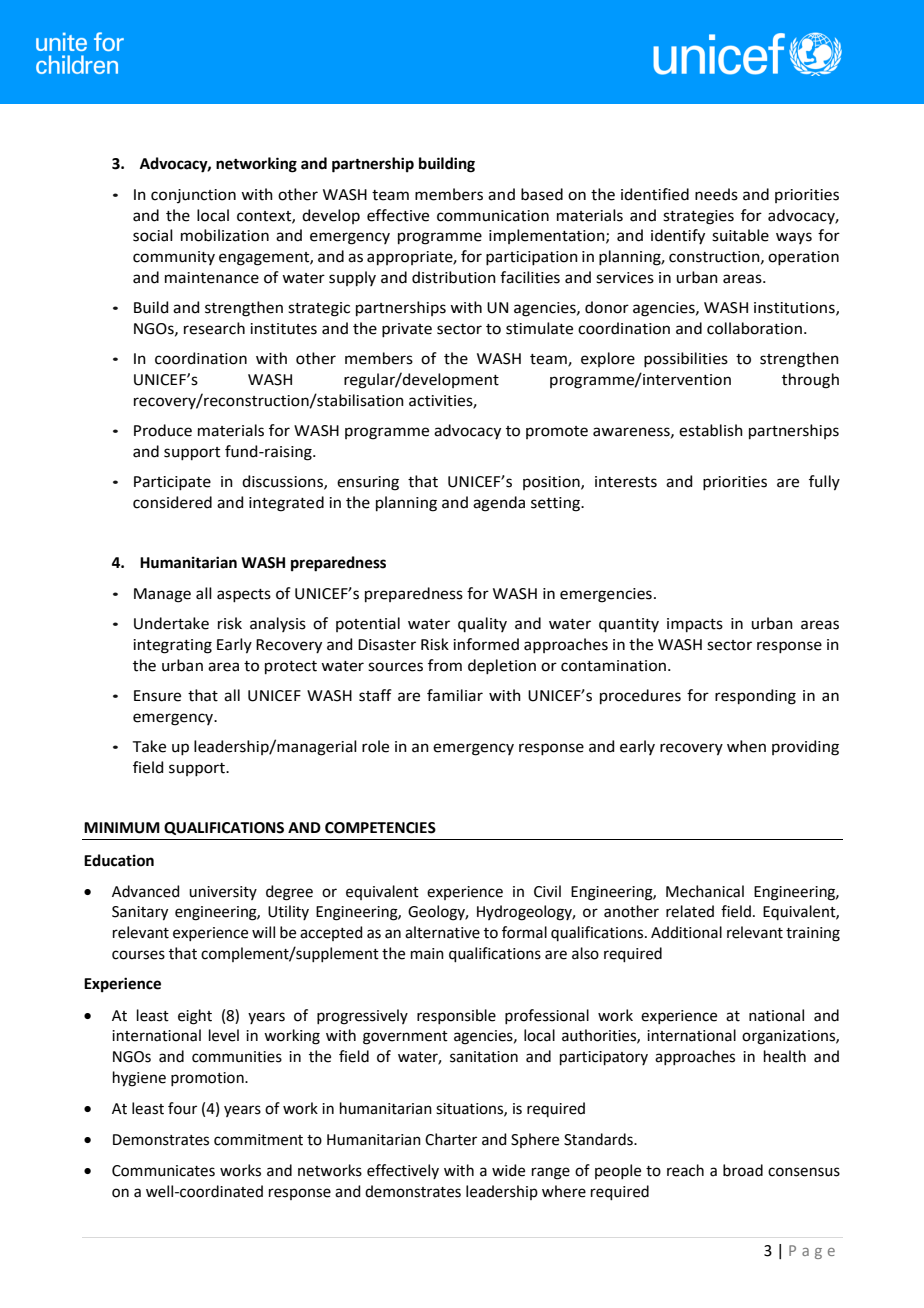 The height and width of the screenshot is (1308, 924). Describe the element at coordinates (755, 697) in the screenshot. I see `responding` at that location.
